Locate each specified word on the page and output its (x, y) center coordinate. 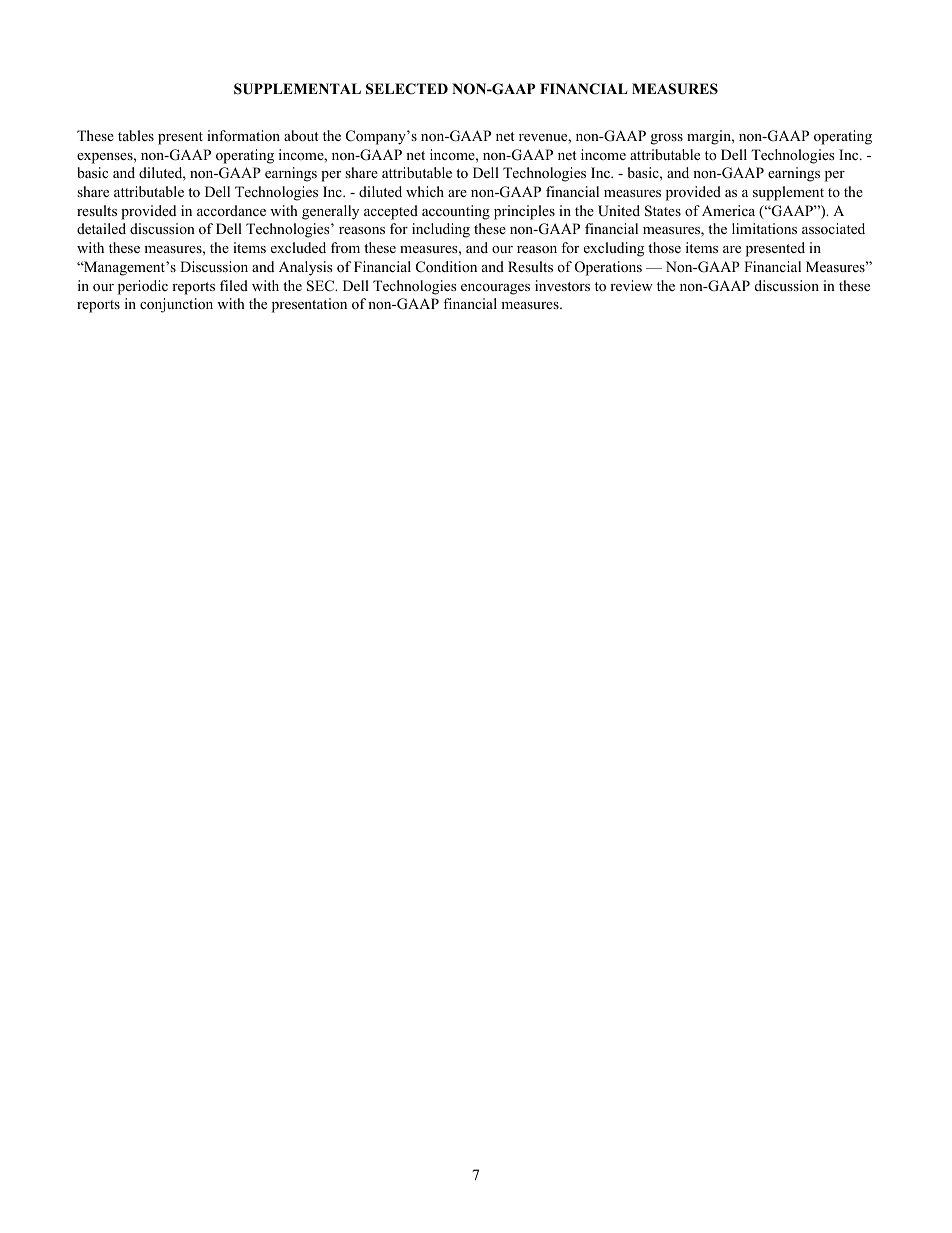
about (301, 136)
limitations (764, 228)
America (728, 210)
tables (136, 135)
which (425, 191)
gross (667, 139)
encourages (495, 289)
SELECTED (407, 89)
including (441, 230)
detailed (101, 228)
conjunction (176, 305)
